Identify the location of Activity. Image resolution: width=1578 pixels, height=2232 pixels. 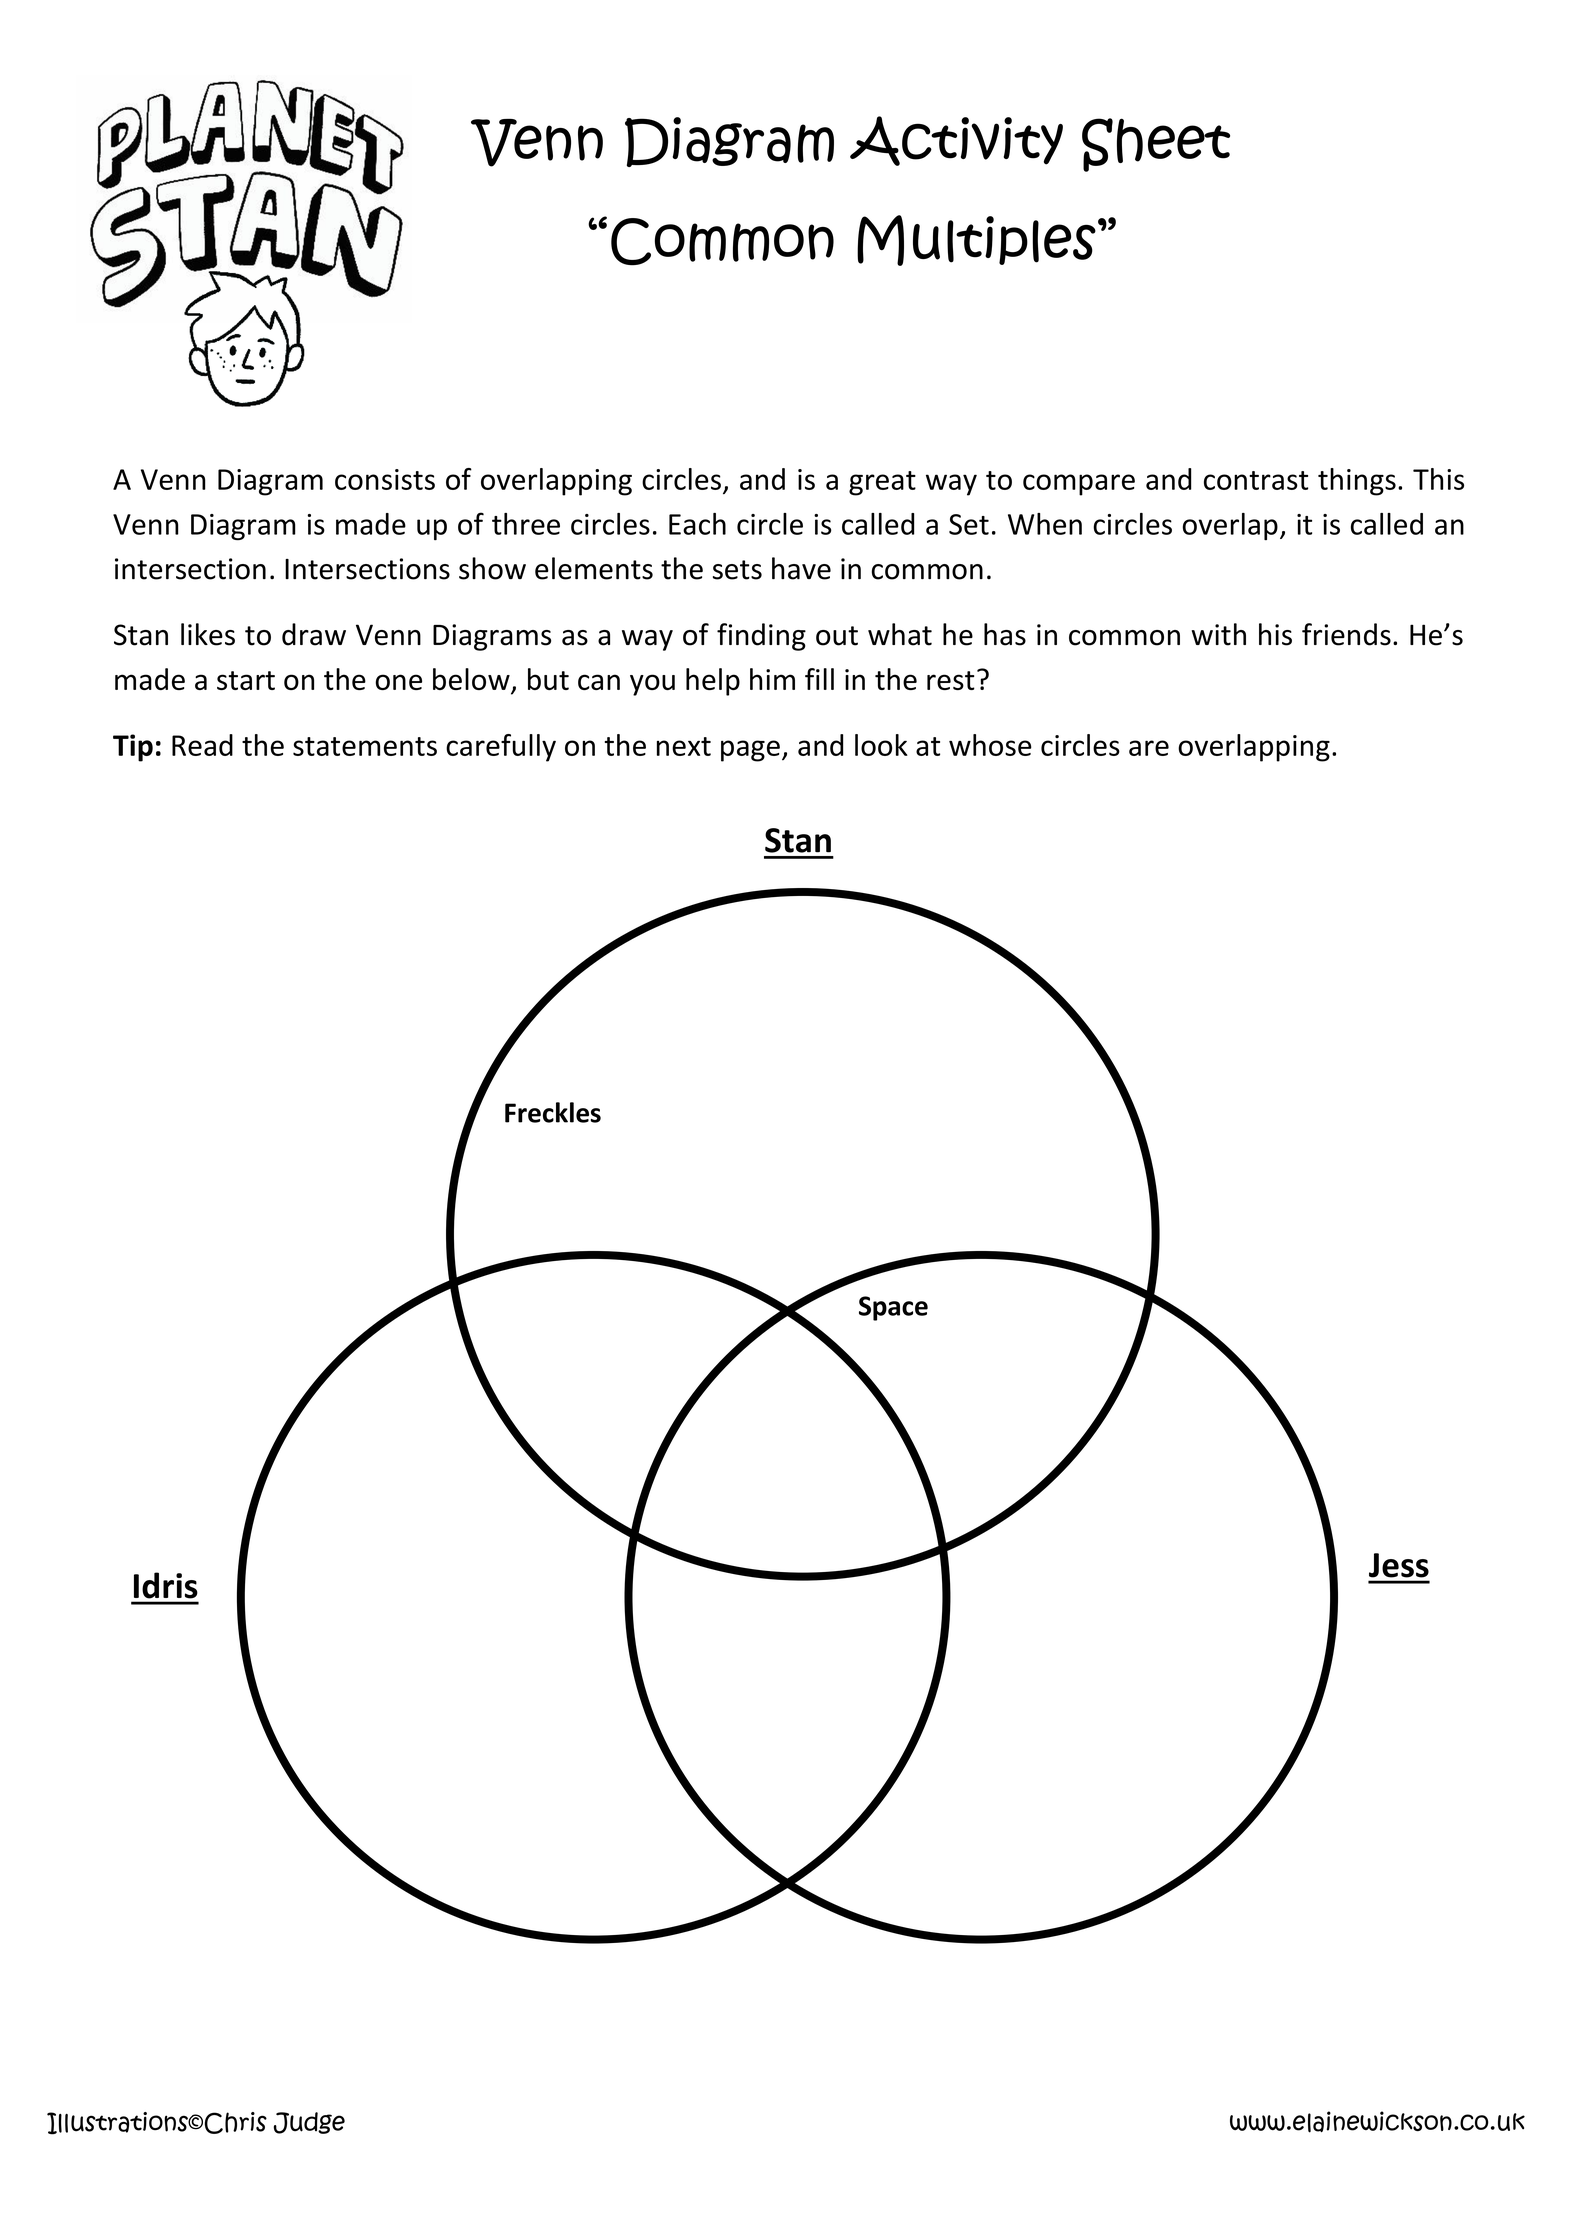
(956, 141).
